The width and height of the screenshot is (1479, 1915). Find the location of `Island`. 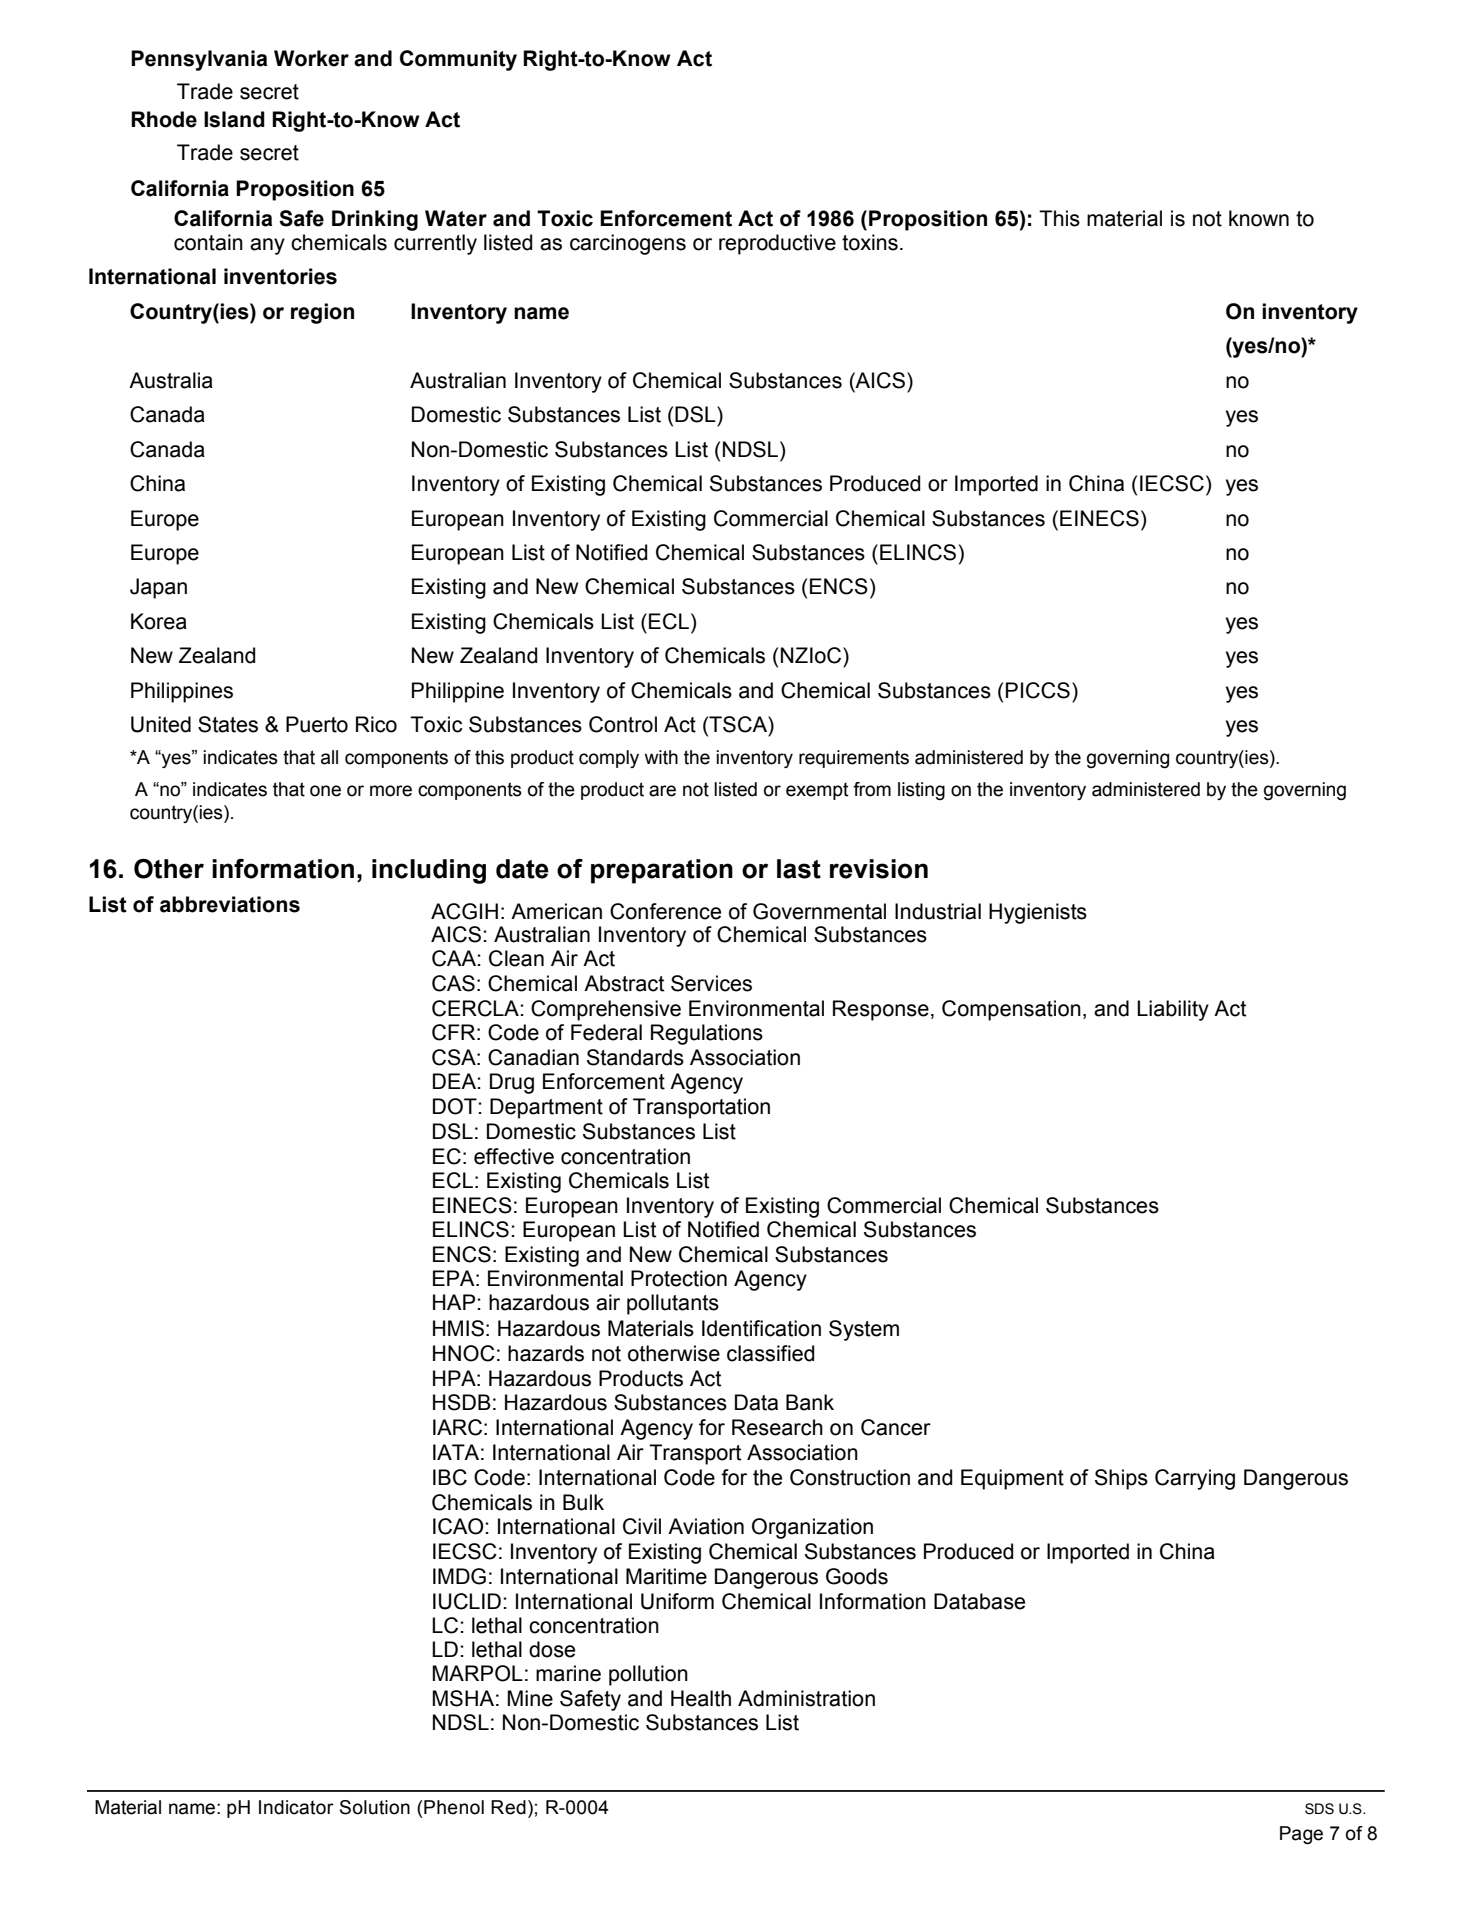

Island is located at coordinates (234, 119).
